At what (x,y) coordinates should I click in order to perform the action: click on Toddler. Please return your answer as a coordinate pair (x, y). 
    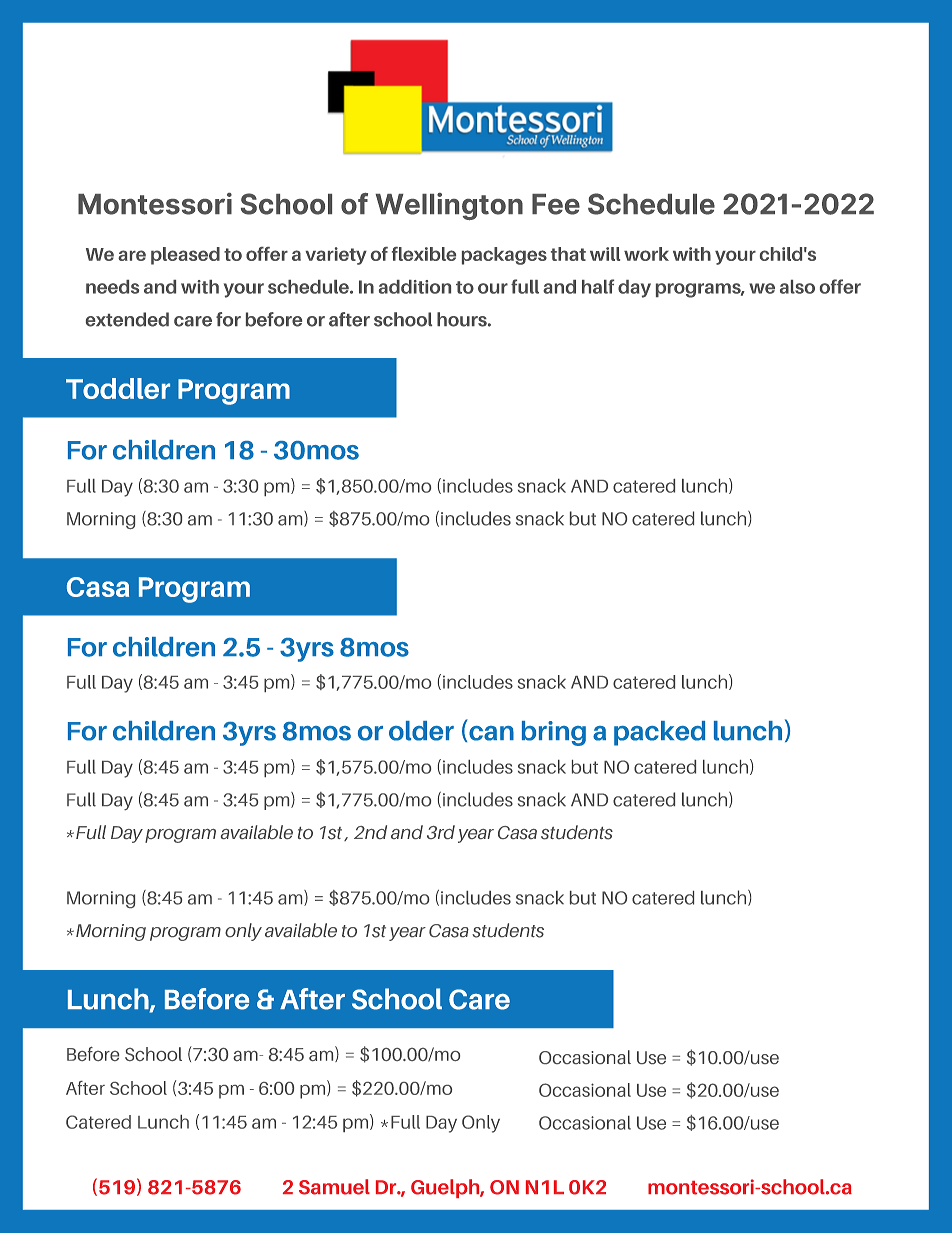
    Looking at the image, I should click on (118, 388).
